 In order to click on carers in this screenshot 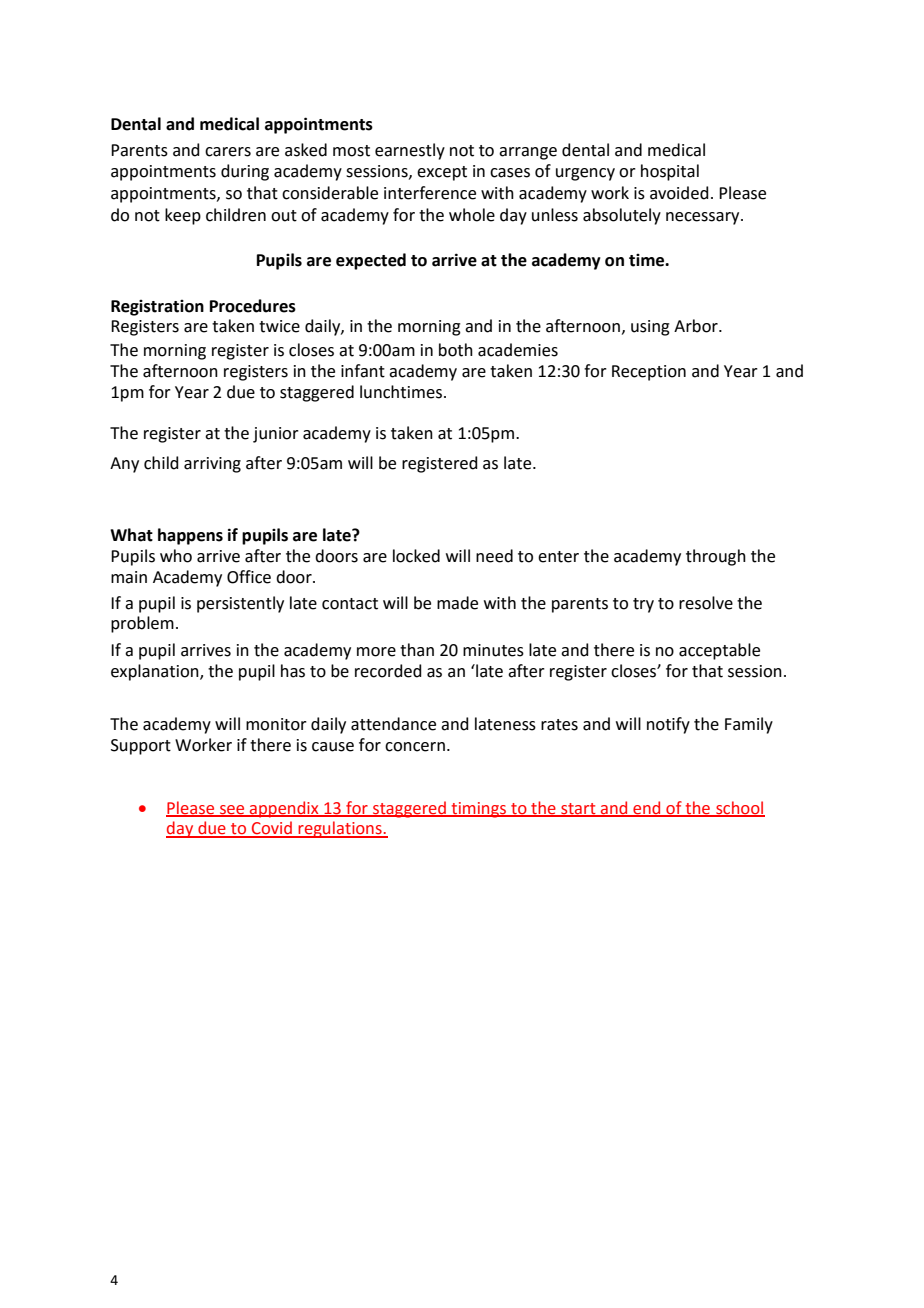, I will do `click(228, 152)`.
